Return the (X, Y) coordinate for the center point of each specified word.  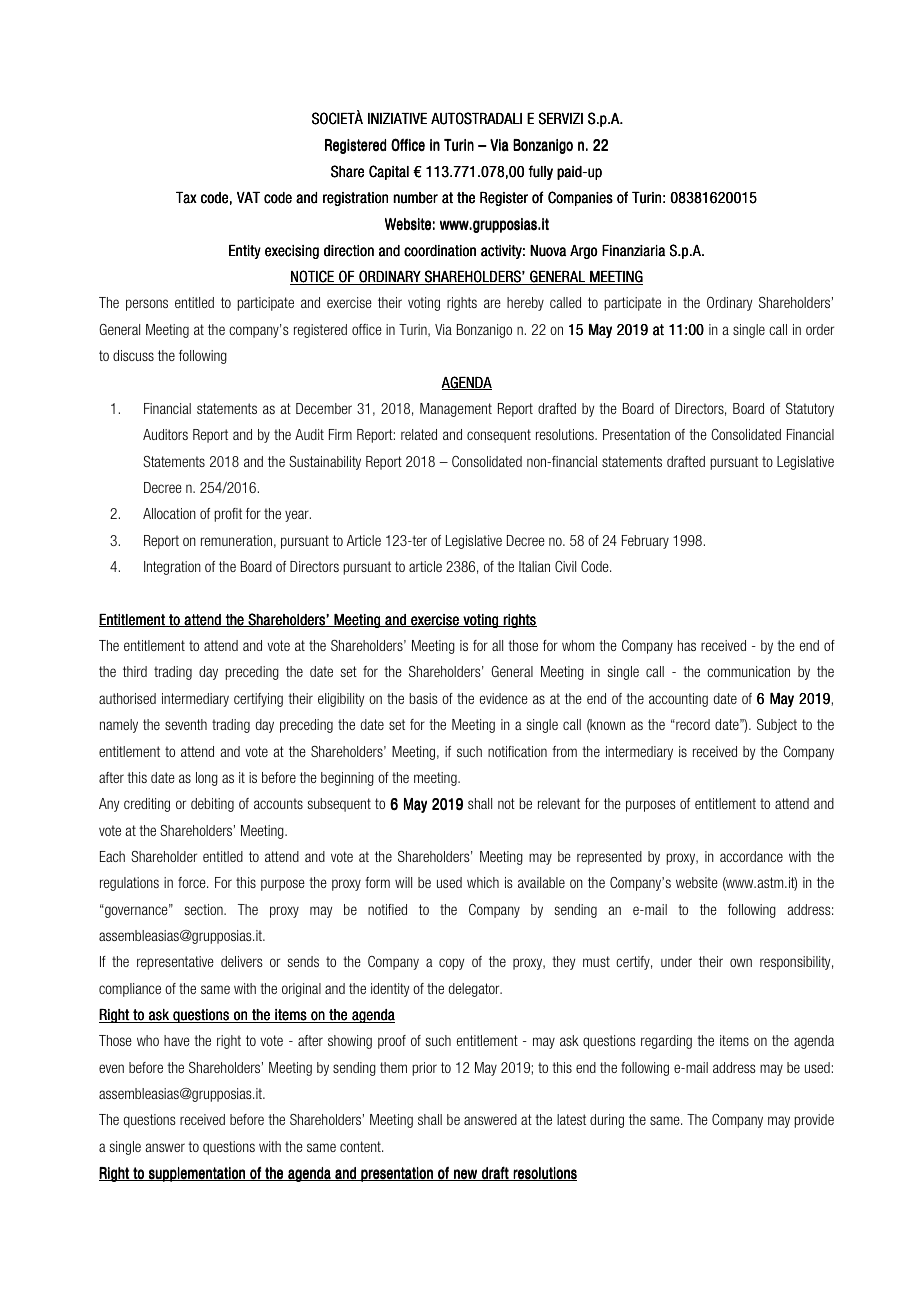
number (416, 198)
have (177, 1040)
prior (425, 1069)
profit (228, 515)
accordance (751, 856)
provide (814, 1121)
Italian (534, 566)
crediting (147, 805)
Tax (186, 198)
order (820, 329)
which (483, 882)
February (645, 542)
